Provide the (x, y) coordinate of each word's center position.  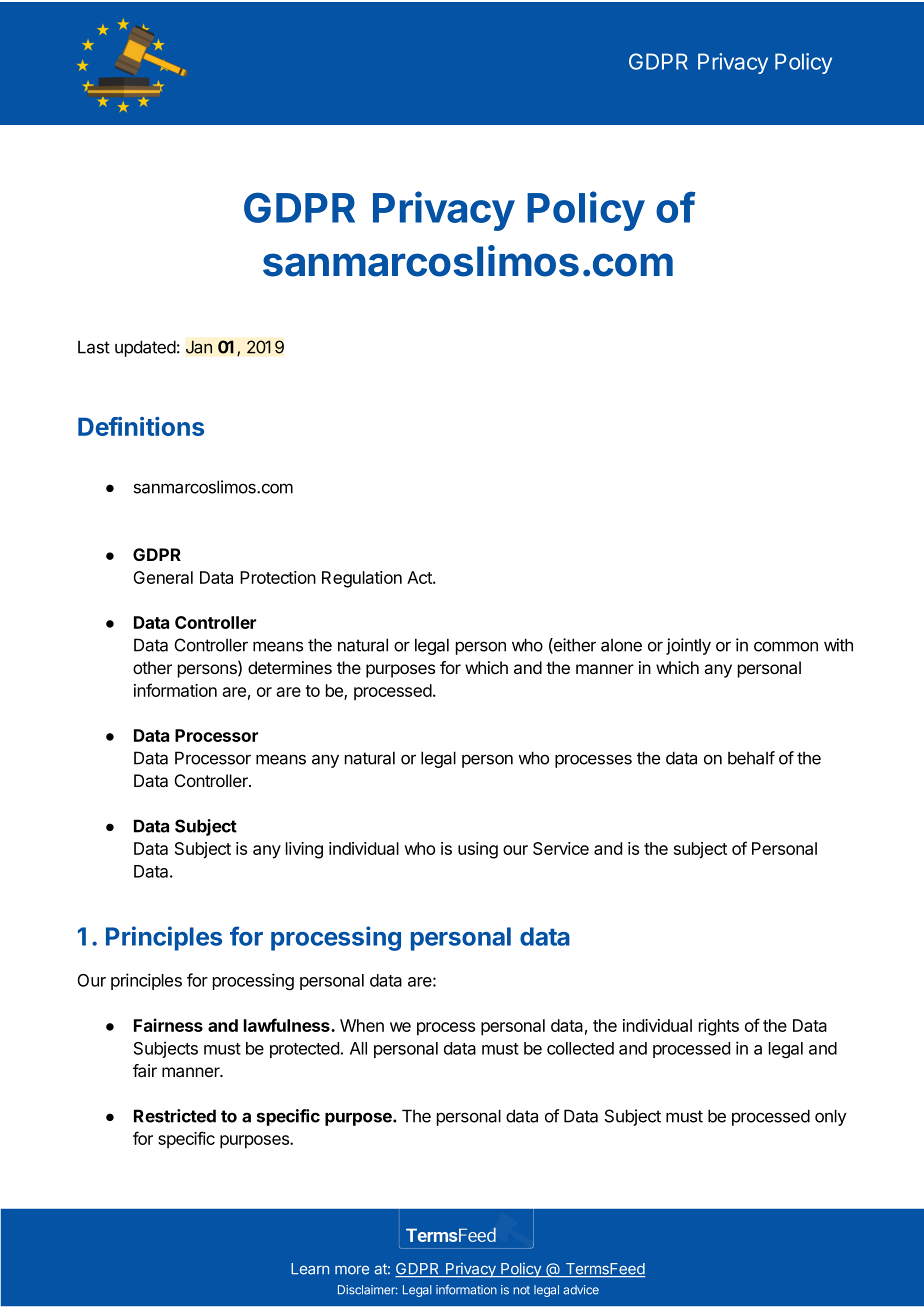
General (163, 577)
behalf (751, 758)
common (786, 646)
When (362, 1025)
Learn (310, 1269)
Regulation (362, 579)
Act (420, 577)
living (304, 850)
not (521, 1290)
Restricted (175, 1116)
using (478, 850)
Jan (199, 347)
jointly (688, 646)
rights (719, 1027)
